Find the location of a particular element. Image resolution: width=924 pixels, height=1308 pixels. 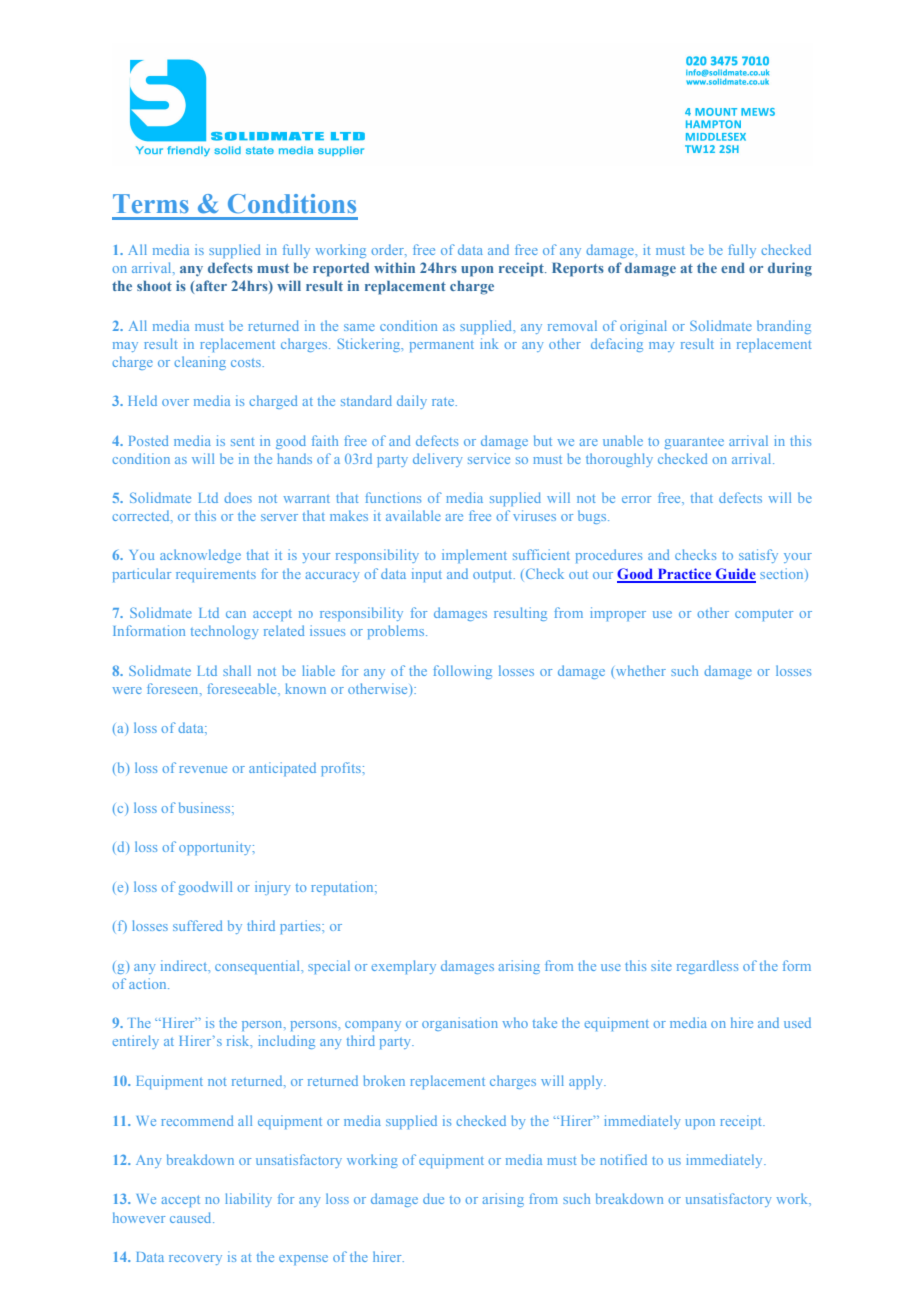

following is located at coordinates (462, 672).
